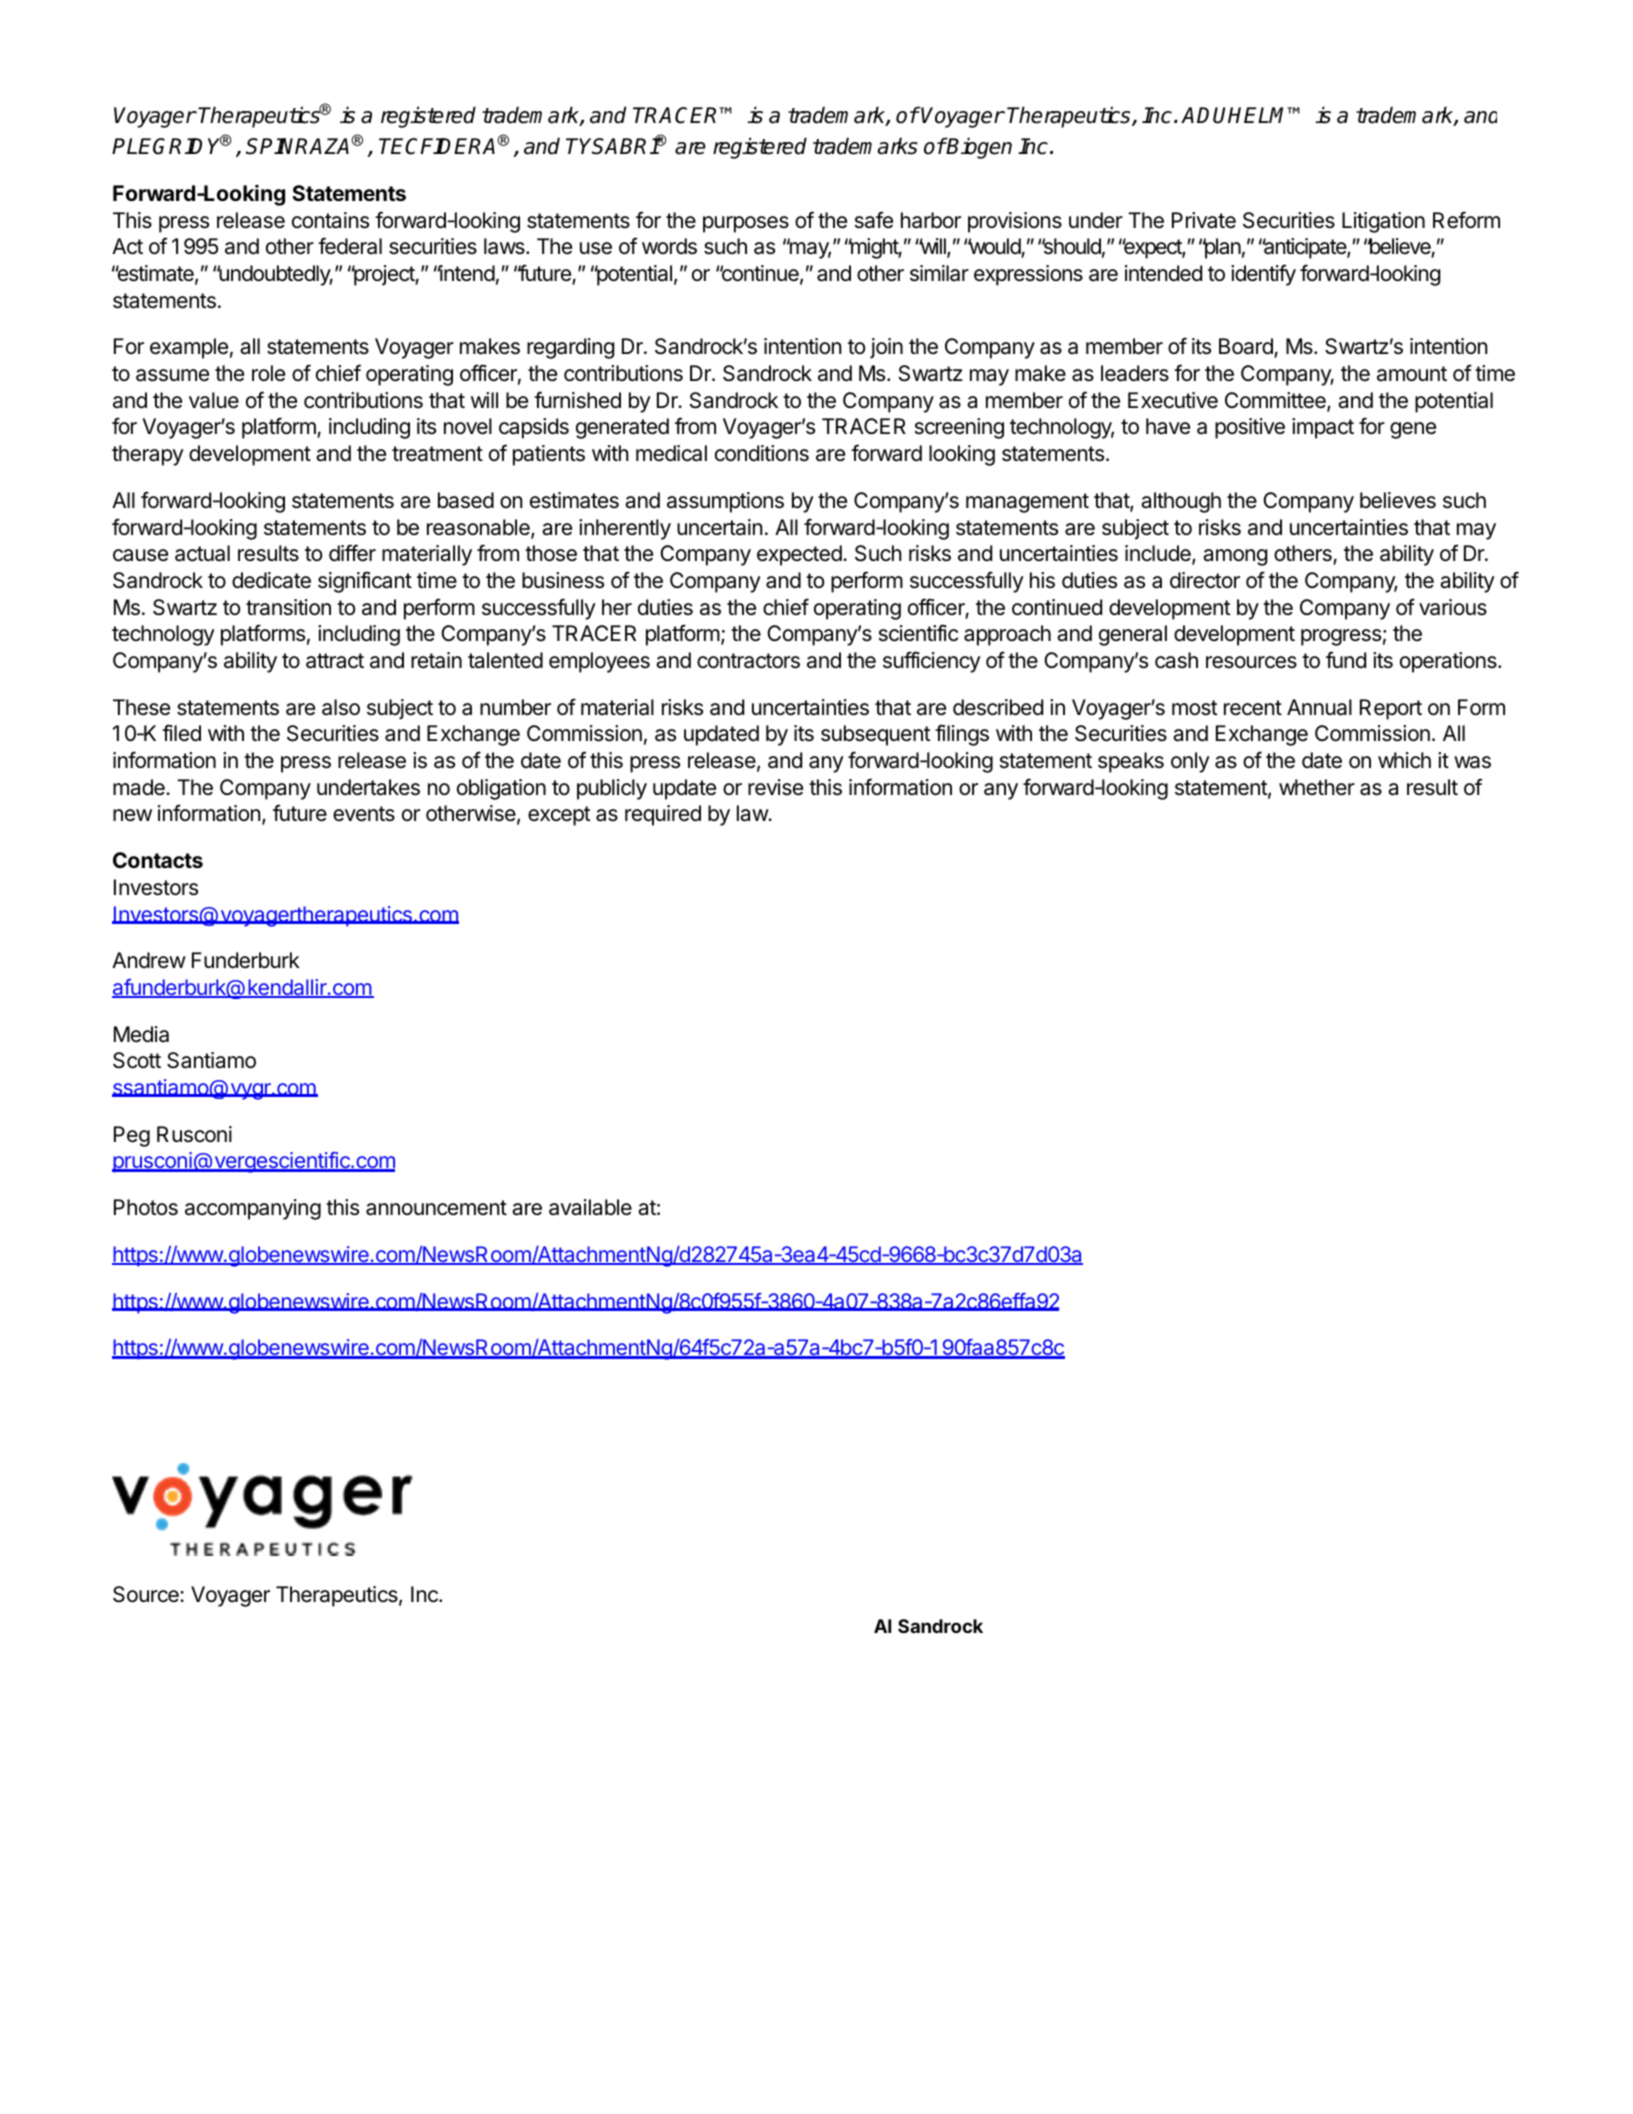 The height and width of the screenshot is (2114, 1633). What do you see at coordinates (350, 246) in the screenshot?
I see `federal` at bounding box center [350, 246].
